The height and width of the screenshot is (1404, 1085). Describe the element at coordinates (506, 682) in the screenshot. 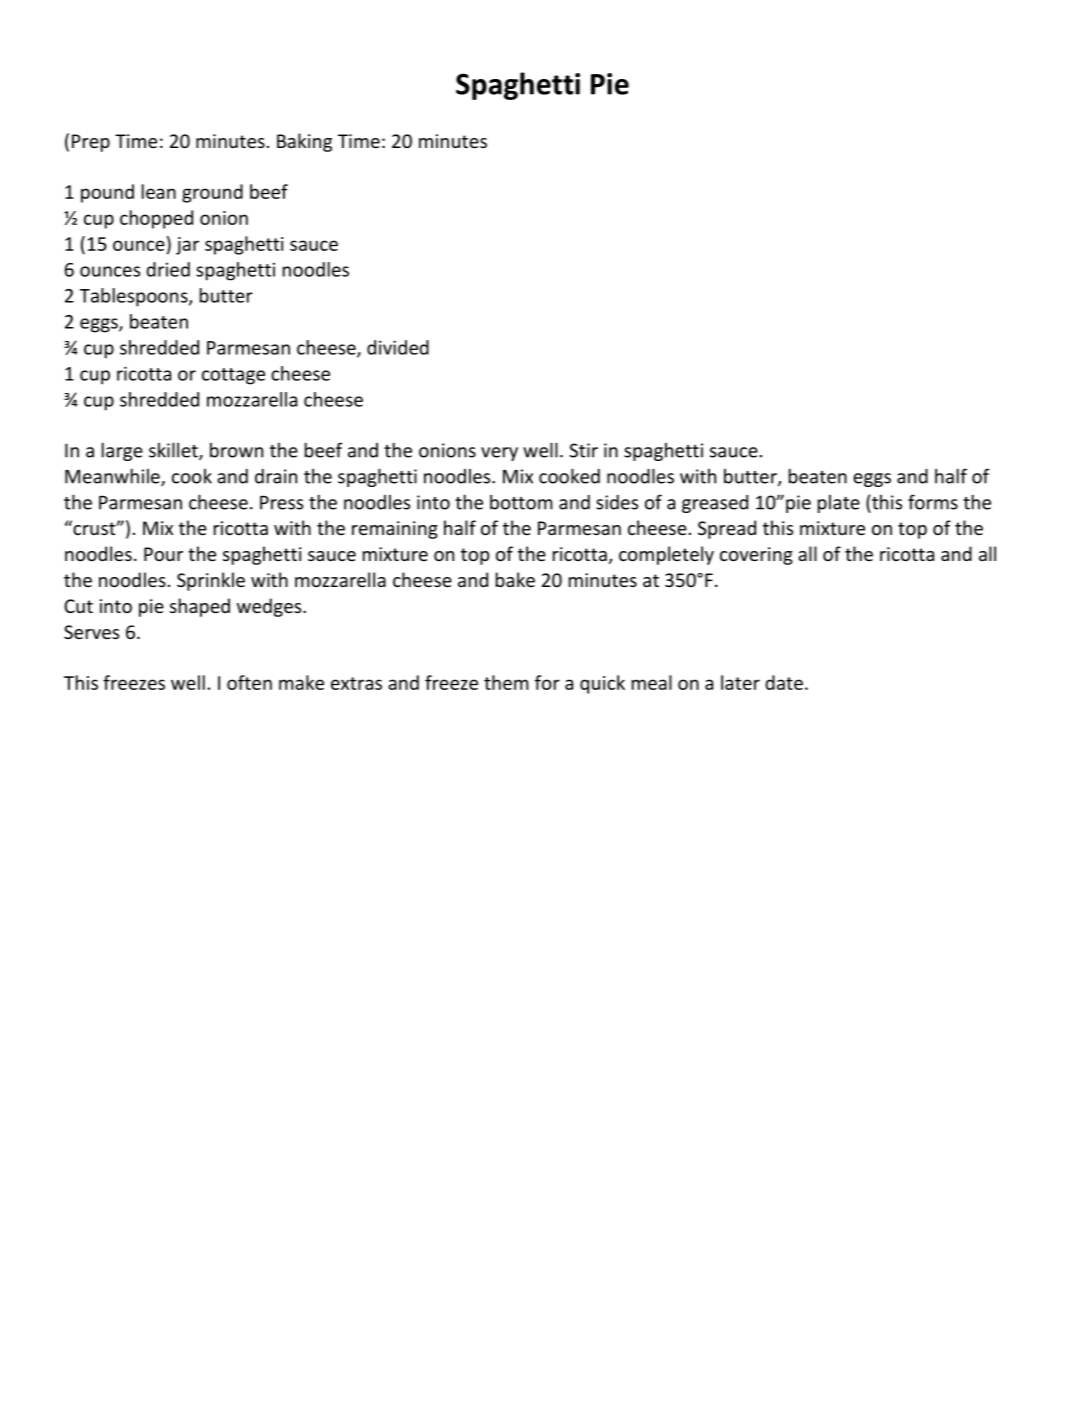

I see `them` at that location.
